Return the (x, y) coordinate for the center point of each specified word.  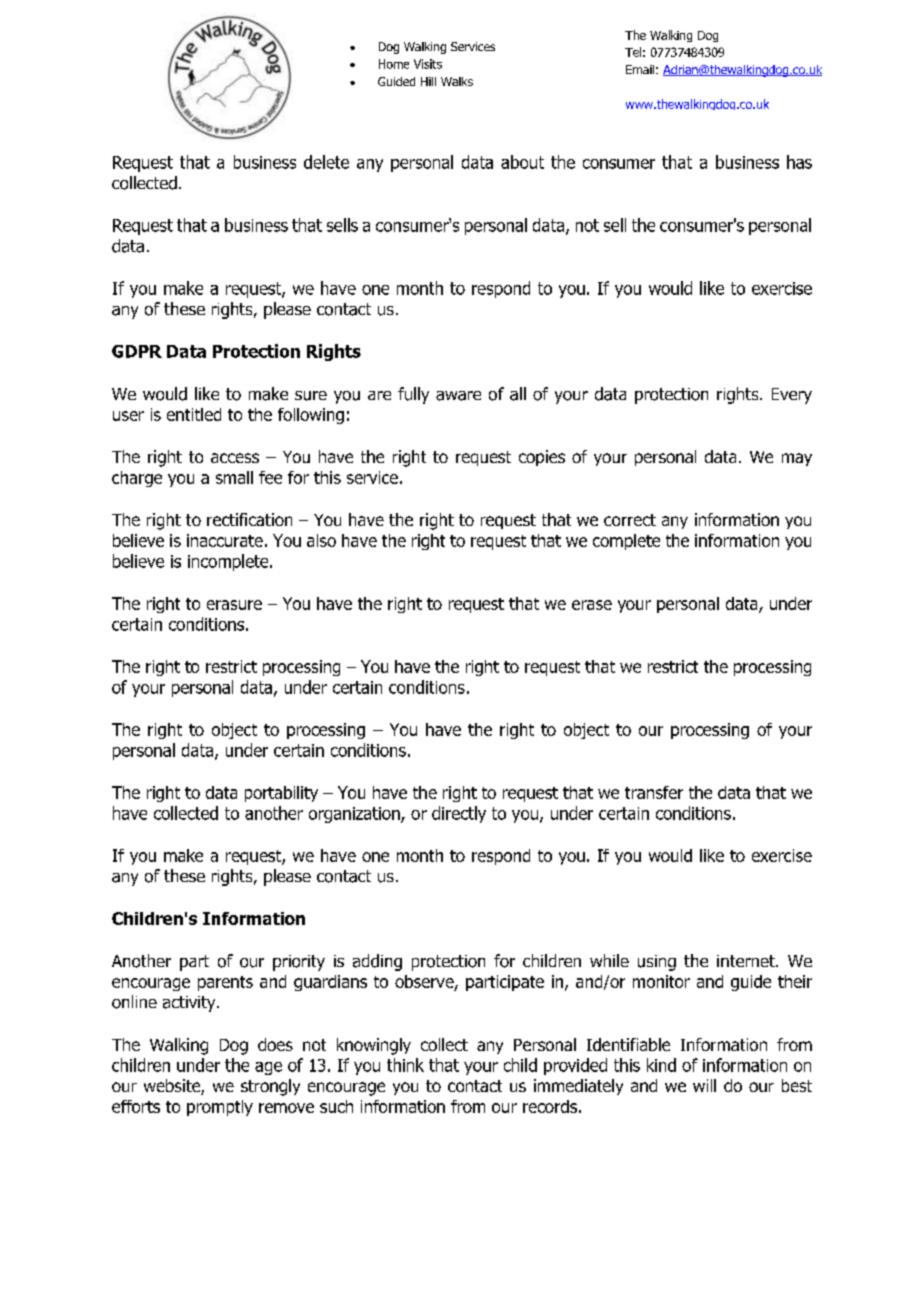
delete (326, 162)
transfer (654, 792)
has (799, 162)
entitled (194, 414)
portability (281, 794)
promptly (220, 1108)
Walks (457, 81)
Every (792, 396)
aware (458, 396)
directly (459, 814)
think (405, 1065)
